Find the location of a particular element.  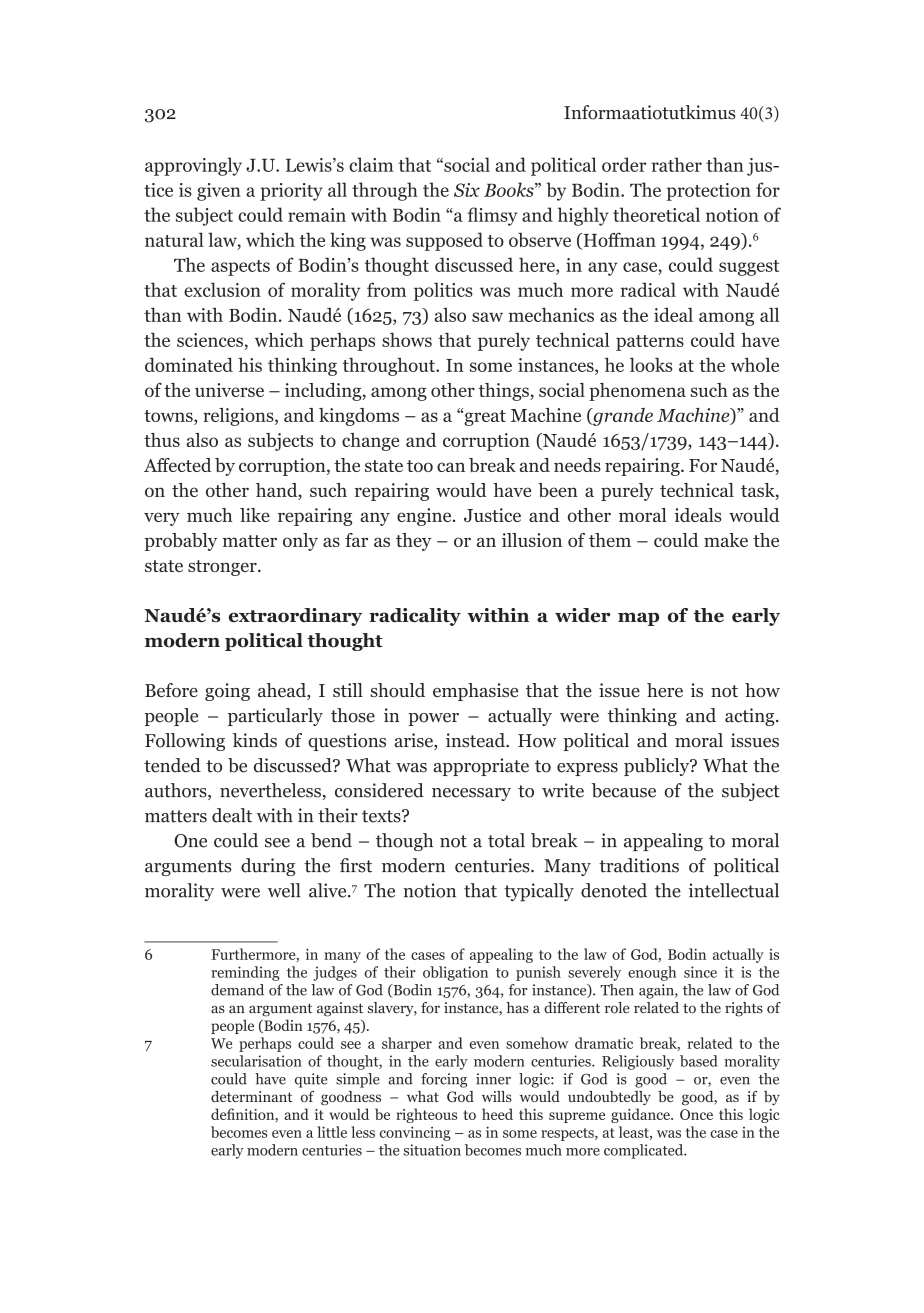

map is located at coordinates (638, 619).
